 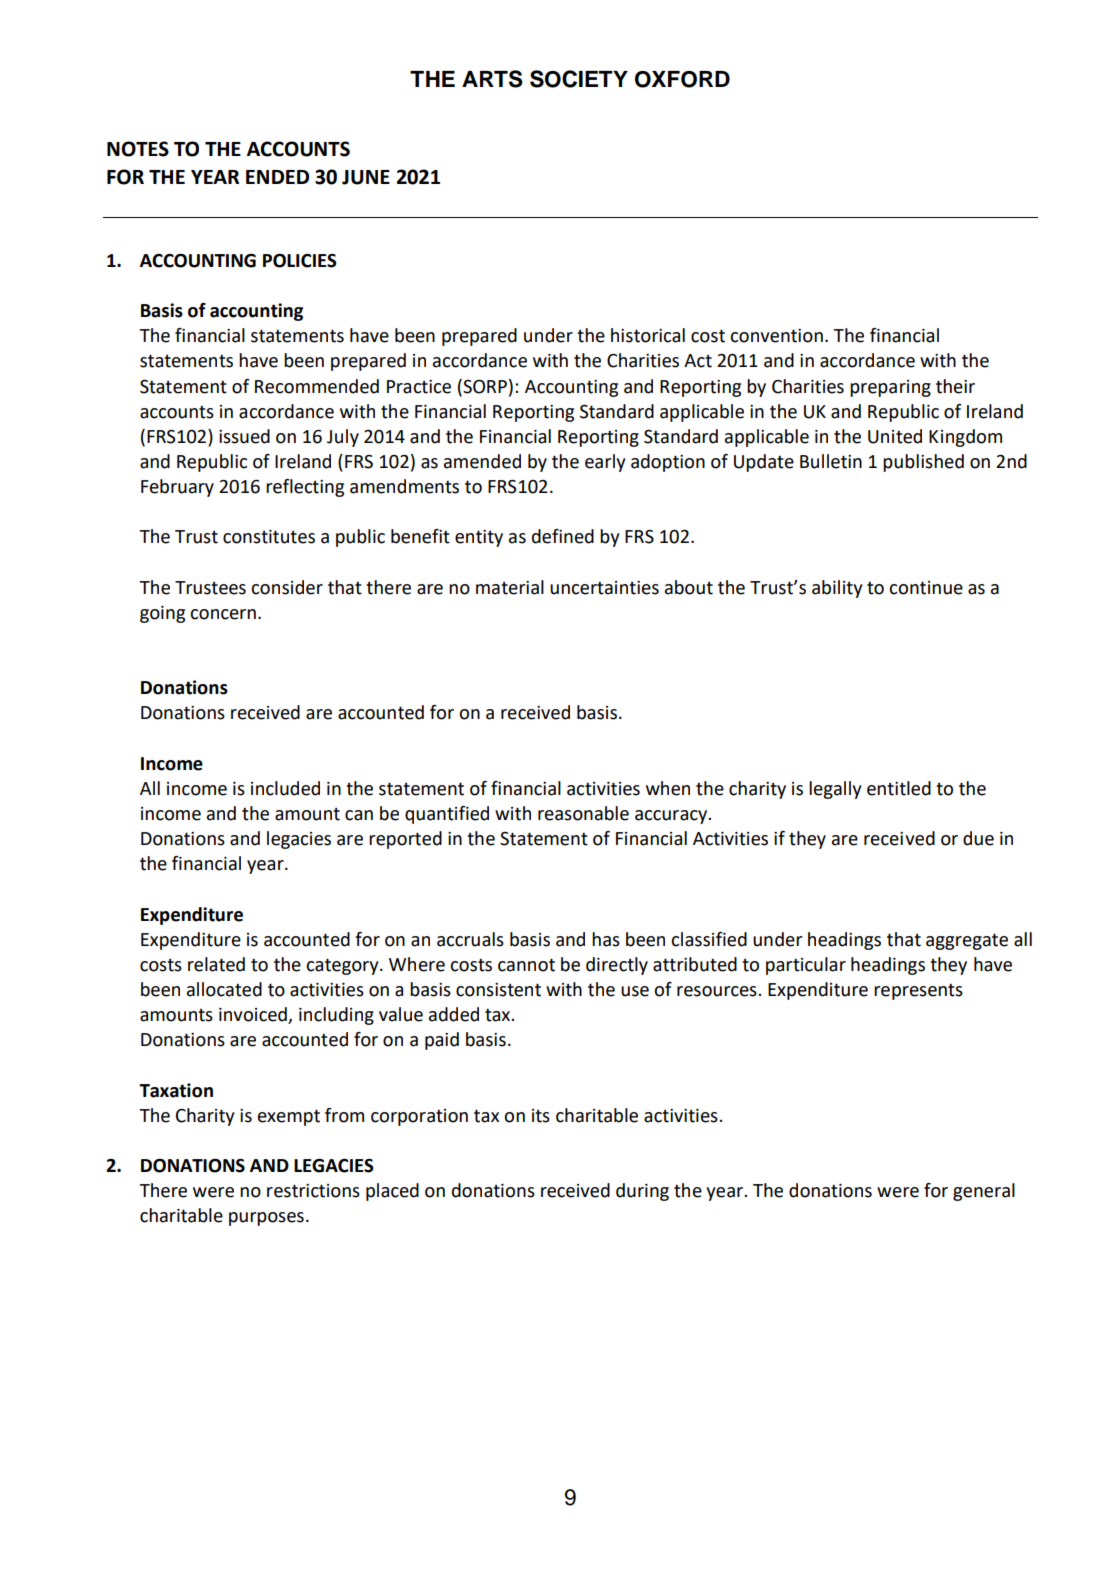 I want to click on purposes, so click(x=266, y=1219).
